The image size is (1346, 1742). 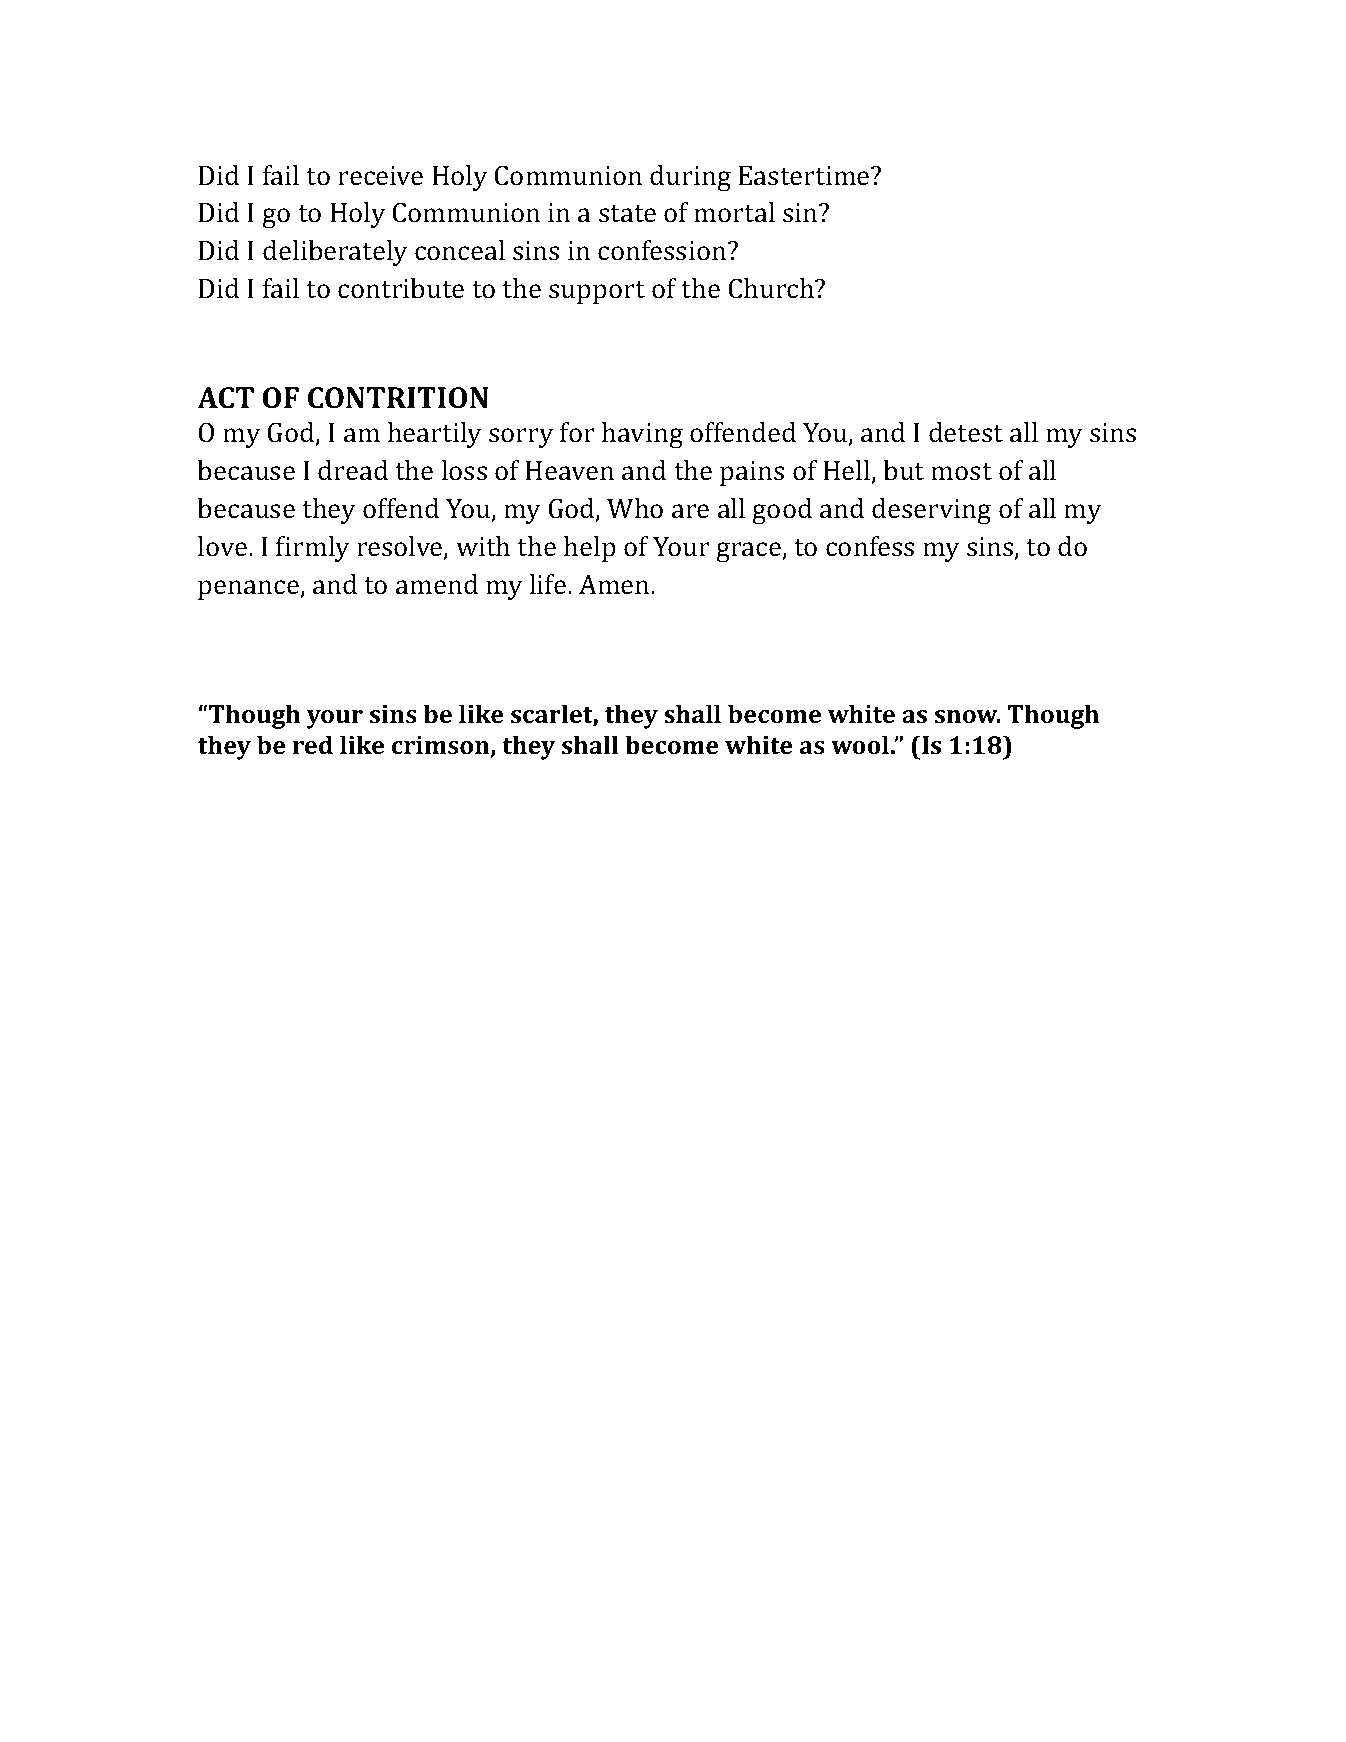 I want to click on state, so click(x=627, y=214).
